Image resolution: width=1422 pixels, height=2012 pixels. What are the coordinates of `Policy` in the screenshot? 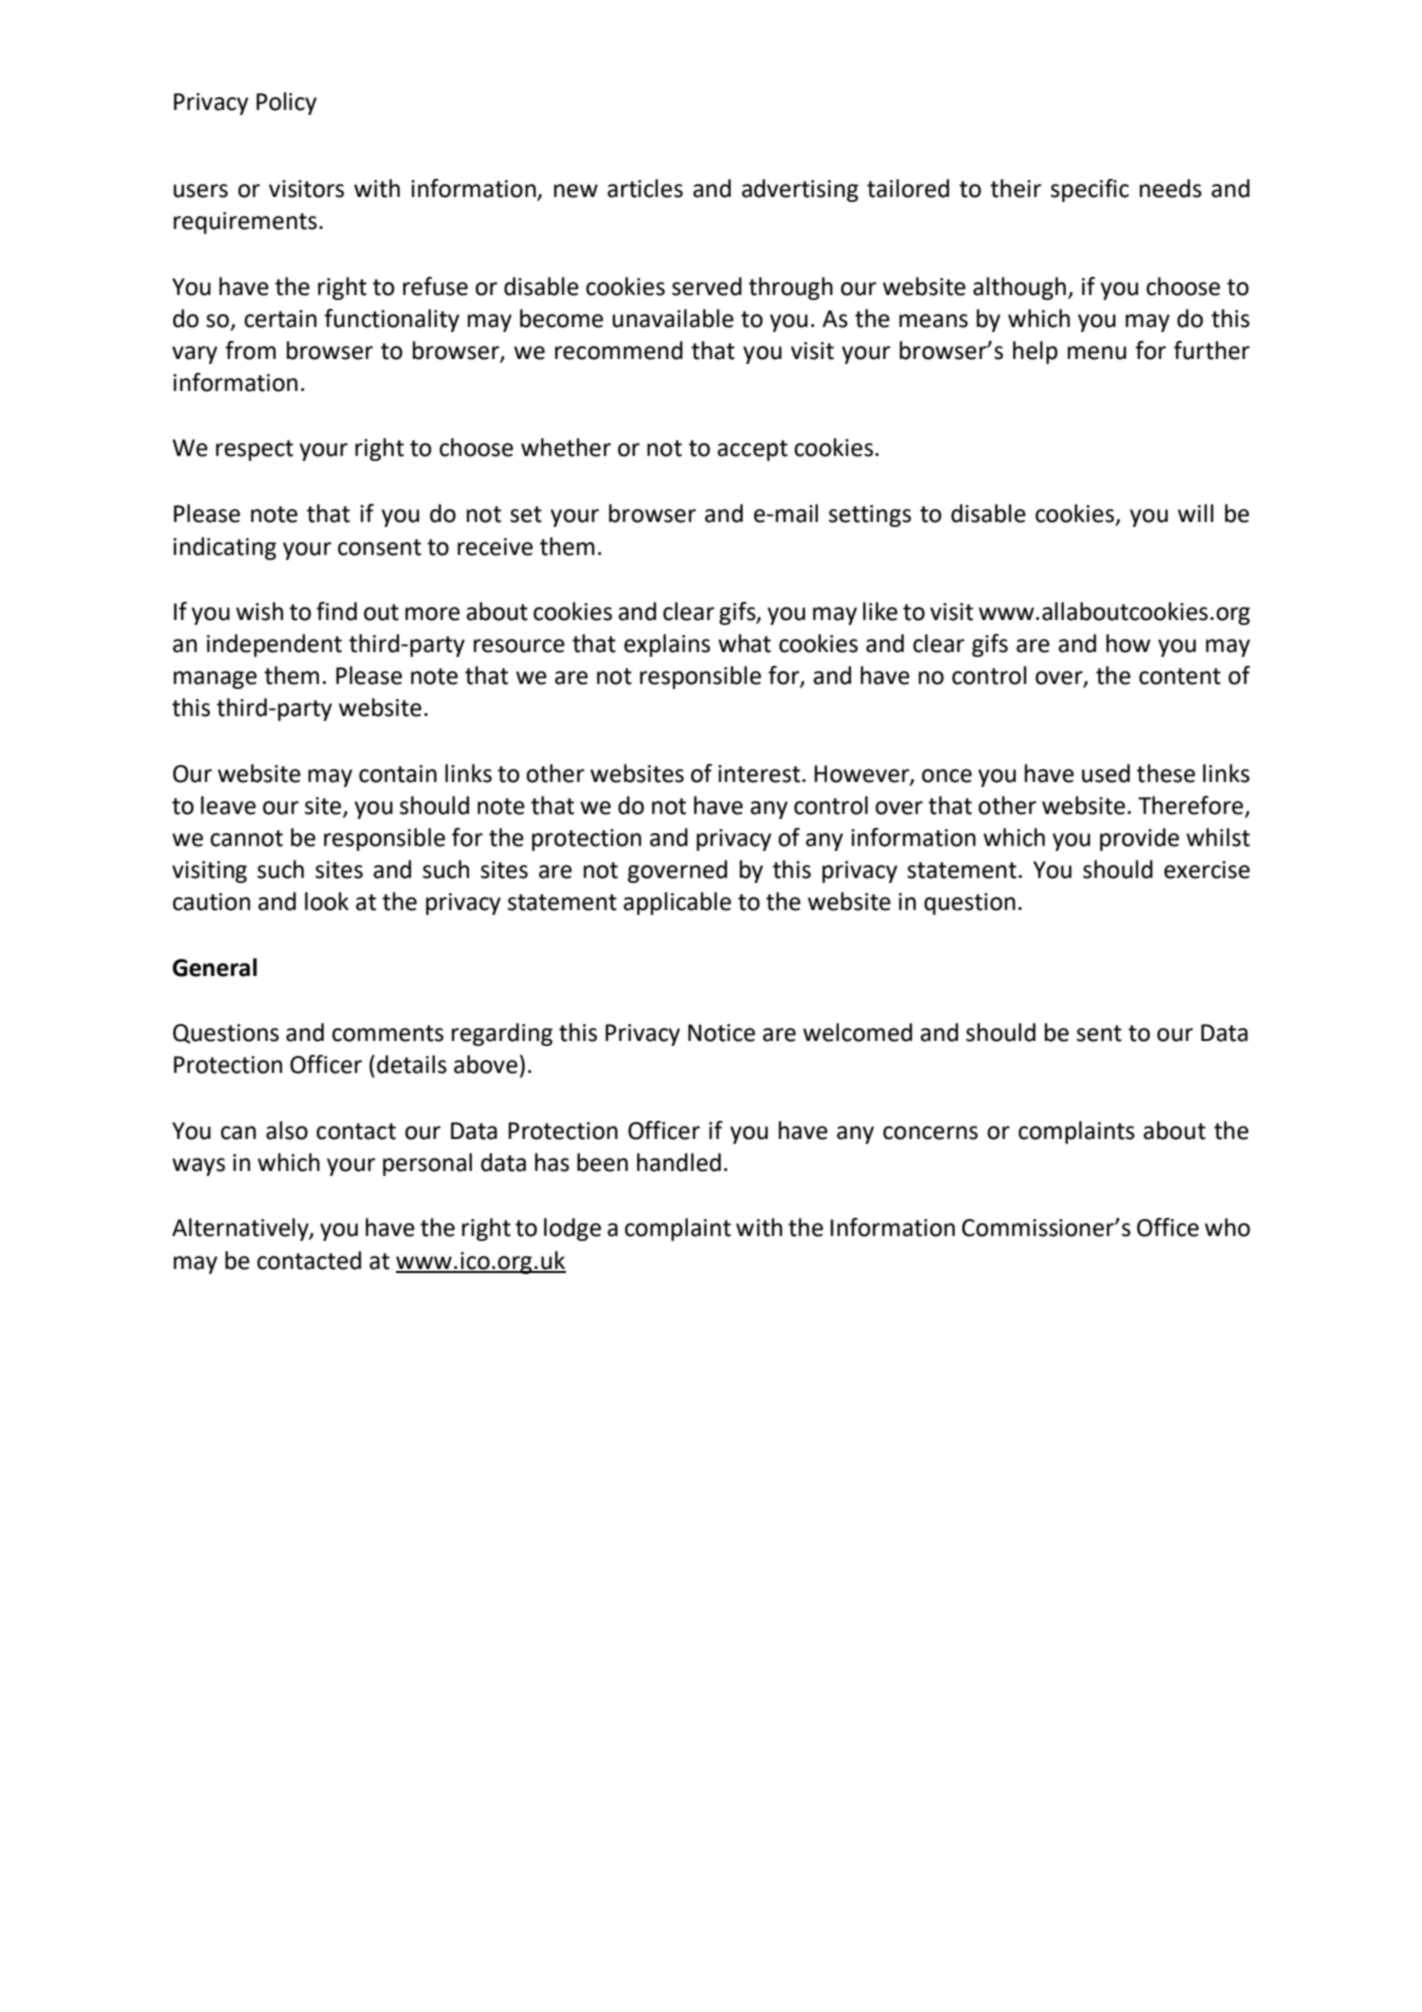 It's located at (286, 103).
